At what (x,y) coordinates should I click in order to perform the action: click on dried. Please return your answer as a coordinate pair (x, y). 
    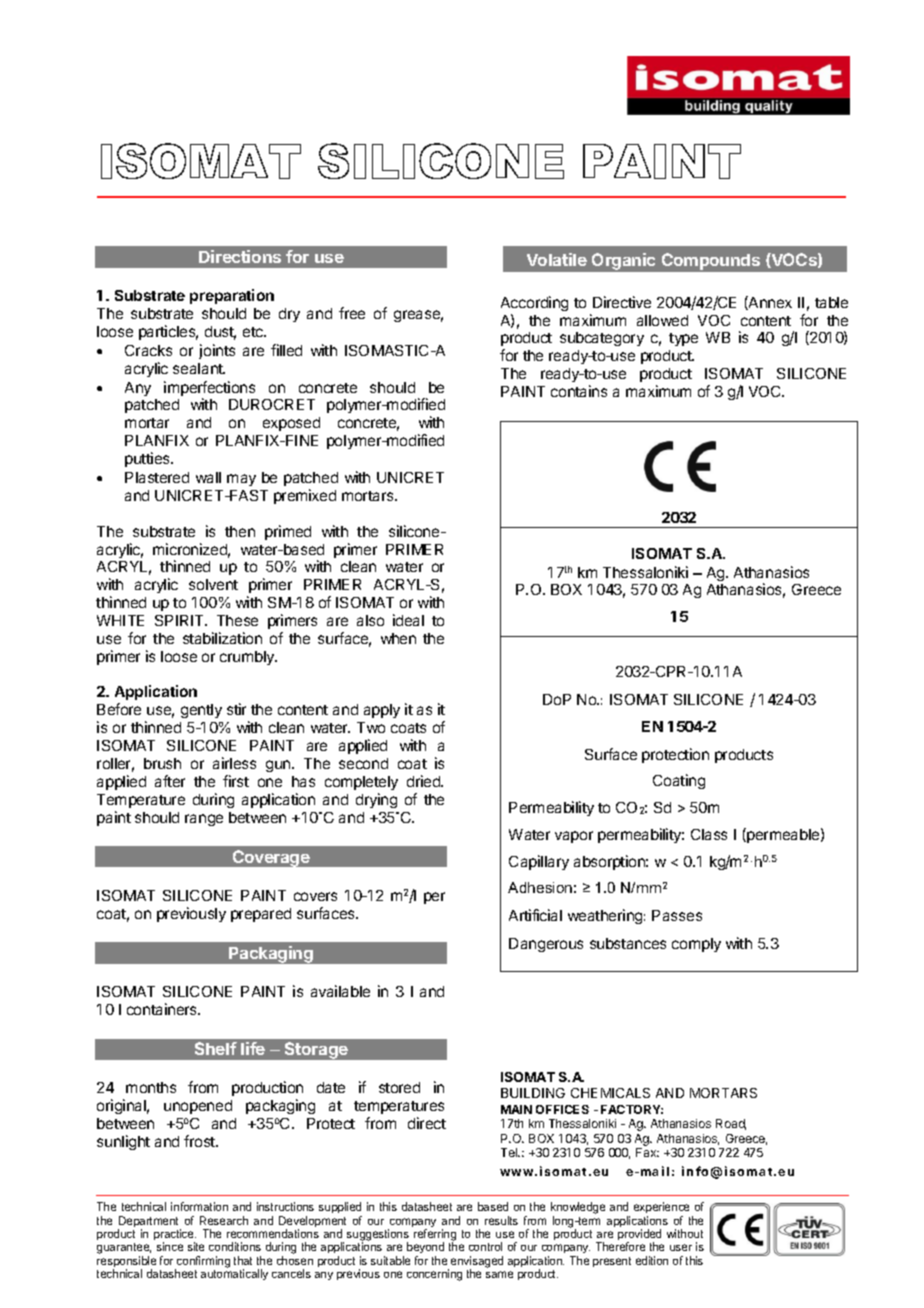
    Looking at the image, I should click on (425, 781).
